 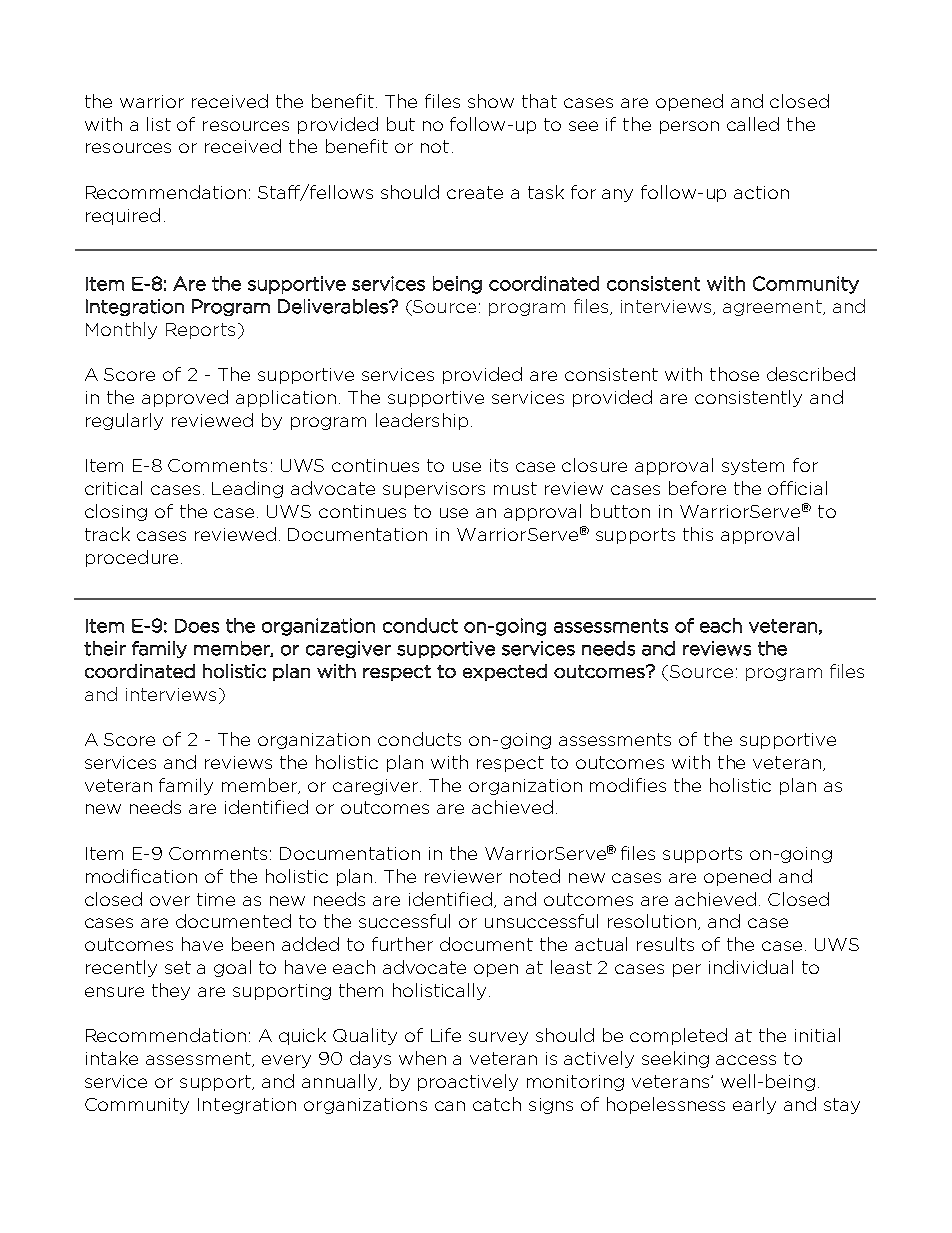 I want to click on show, so click(x=491, y=101).
